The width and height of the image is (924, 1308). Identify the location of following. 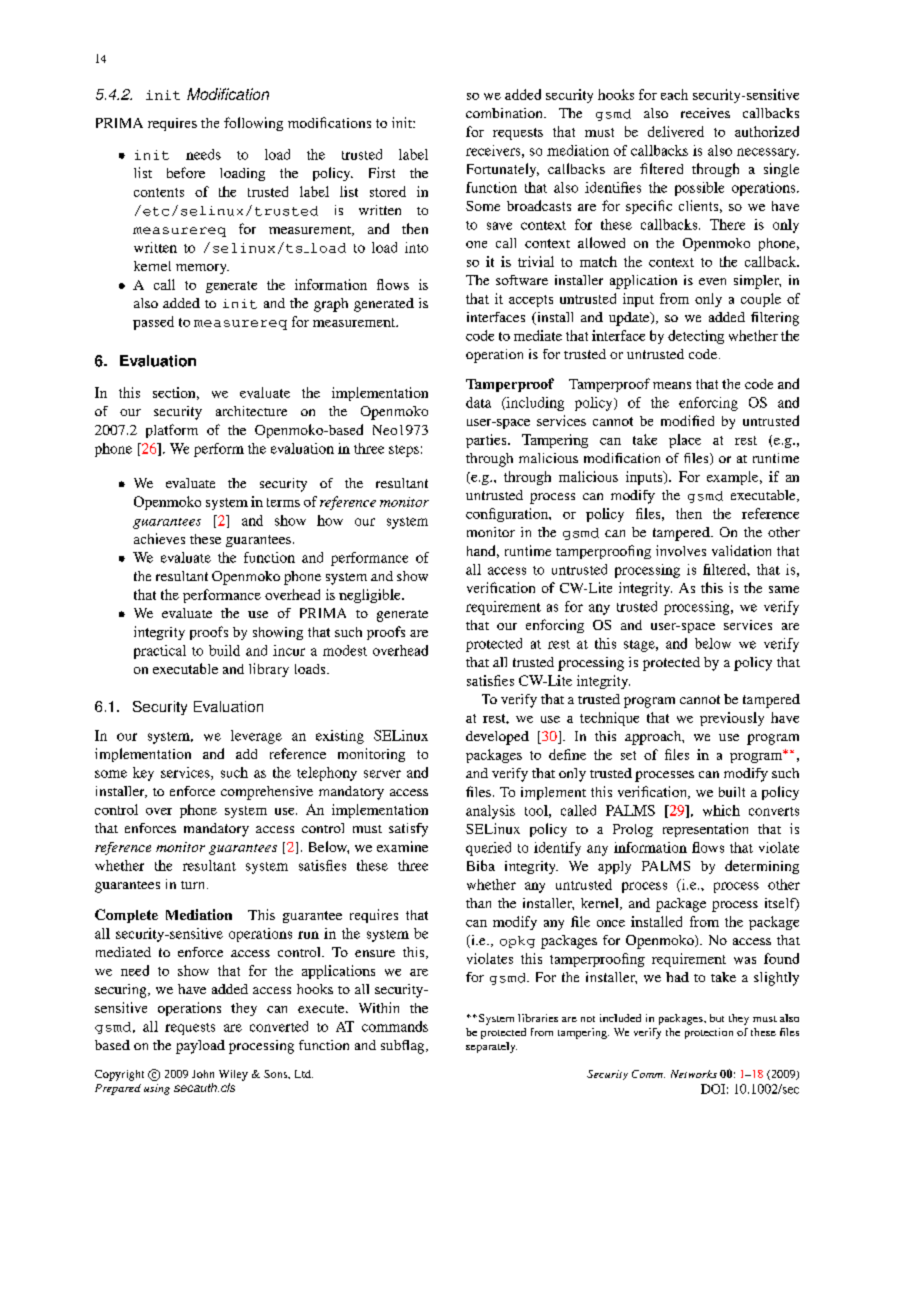
(253, 124).
